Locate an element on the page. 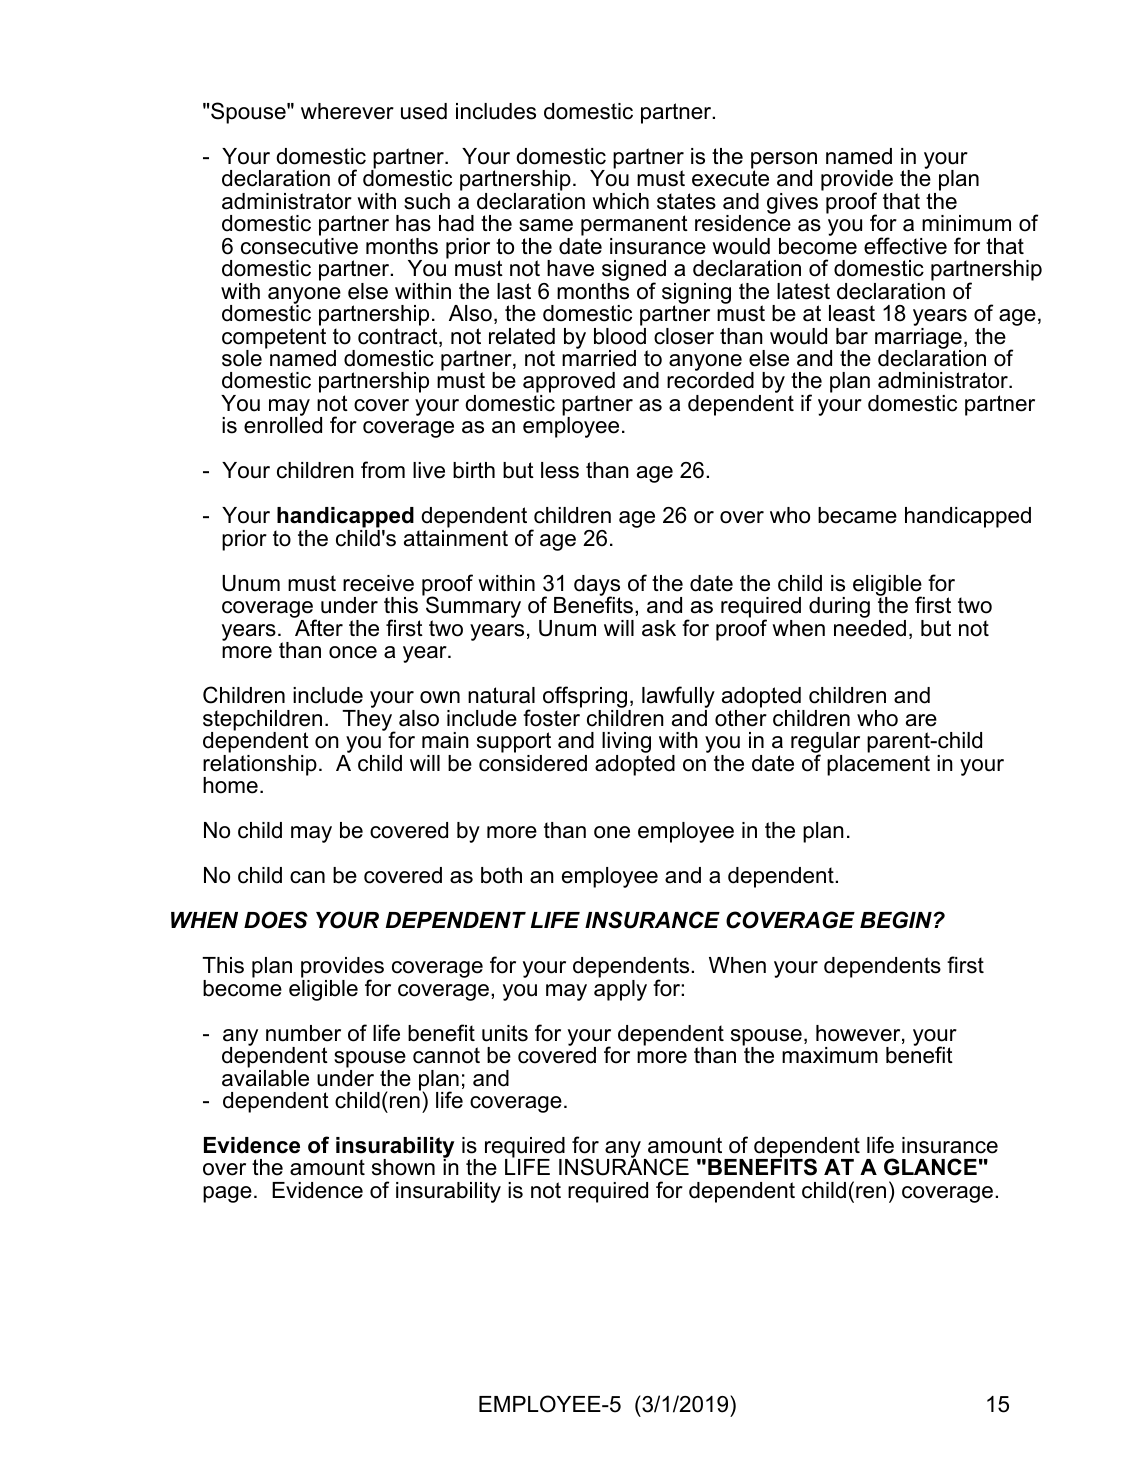 The height and width of the document is (1484, 1147). competent is located at coordinates (274, 339).
